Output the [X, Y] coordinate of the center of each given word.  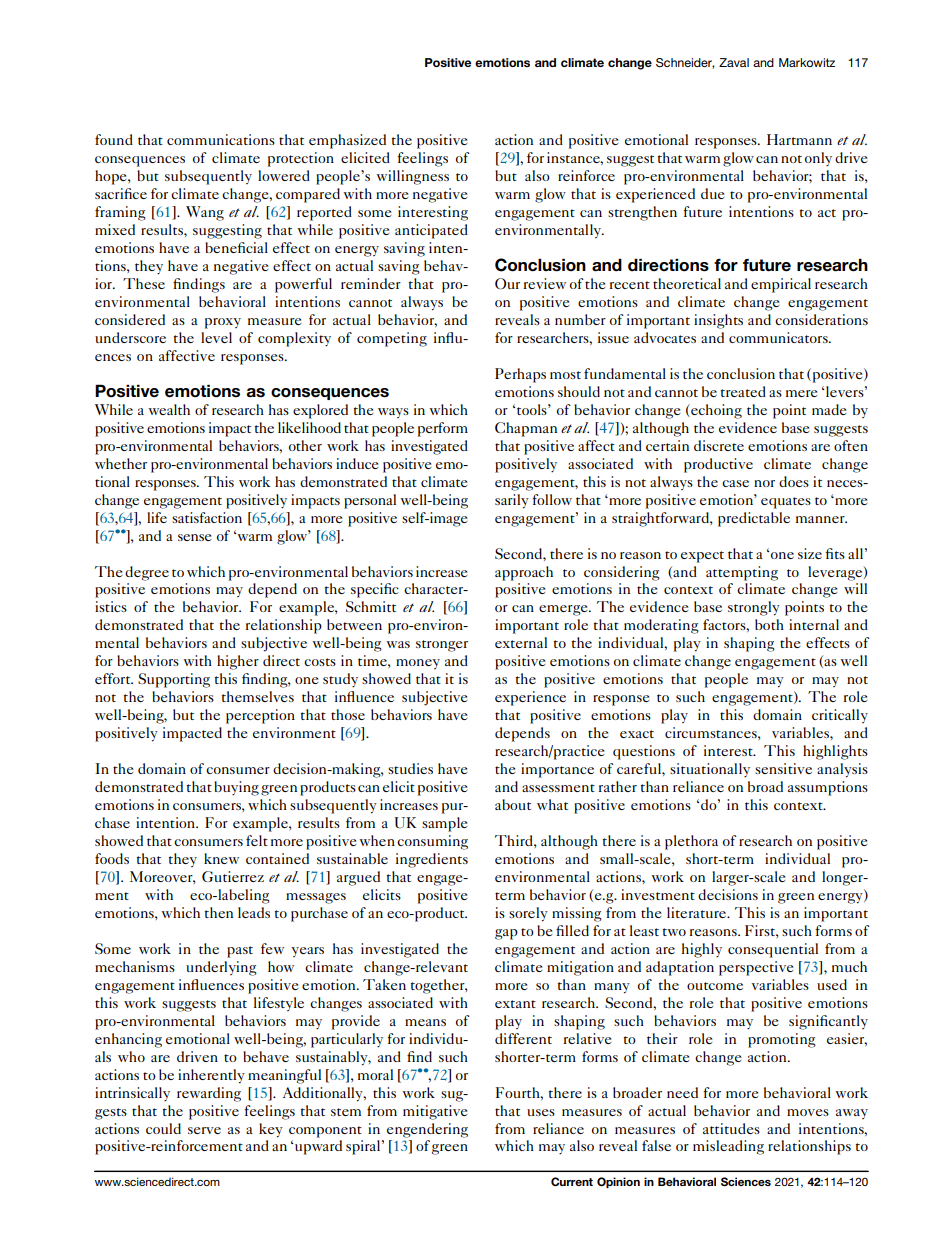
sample [444, 824]
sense [194, 537]
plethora [691, 842]
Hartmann [799, 139]
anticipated [431, 231]
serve [204, 1130]
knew [221, 858]
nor [764, 483]
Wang [205, 213]
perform [443, 429]
